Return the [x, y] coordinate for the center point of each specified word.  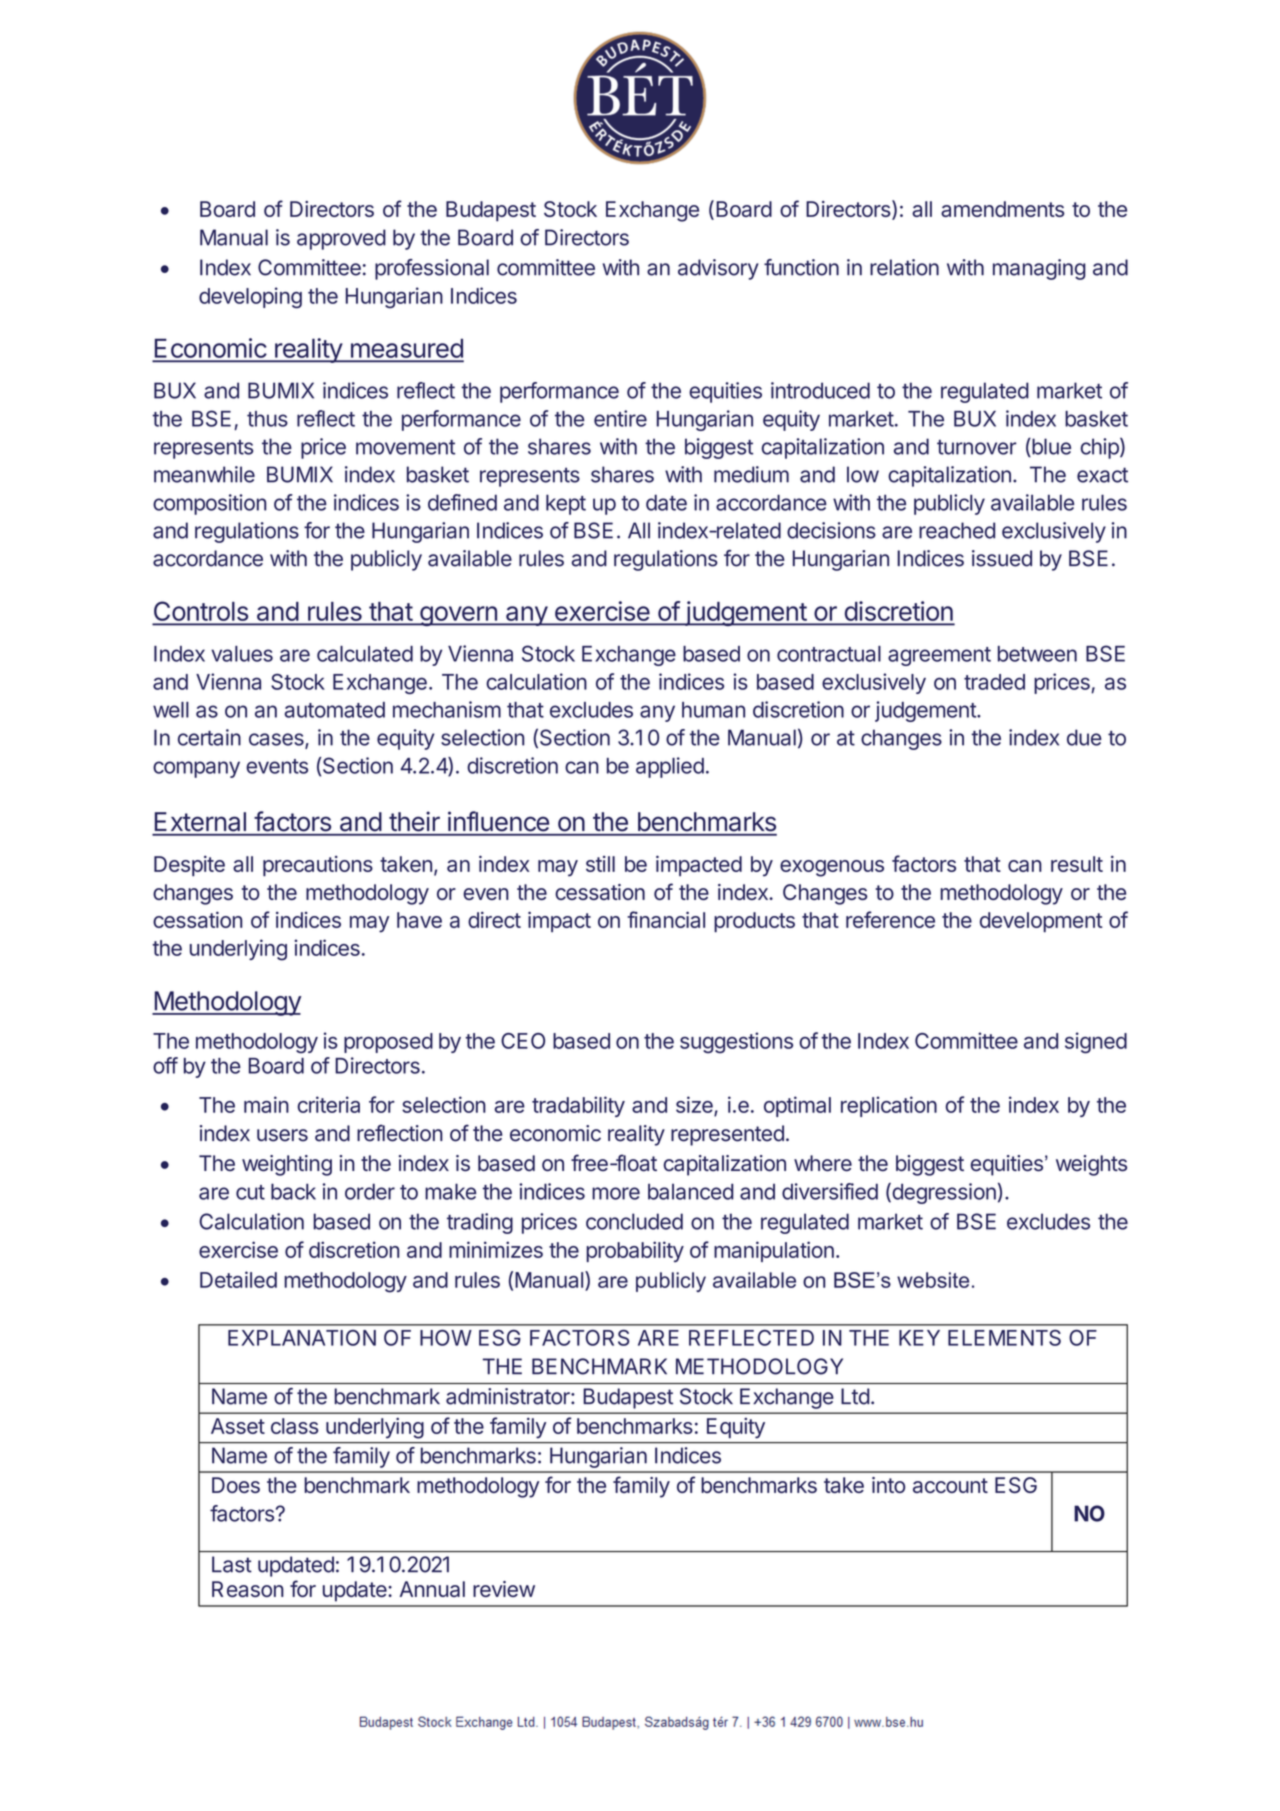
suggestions [736, 1042]
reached [957, 530]
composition [209, 504]
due [1084, 737]
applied [670, 767]
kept [566, 504]
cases [277, 740]
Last [232, 1564]
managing [1039, 269]
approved [341, 239]
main [266, 1104]
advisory [718, 269]
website [933, 1280]
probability [635, 1251]
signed [1096, 1043]
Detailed [238, 1279]
